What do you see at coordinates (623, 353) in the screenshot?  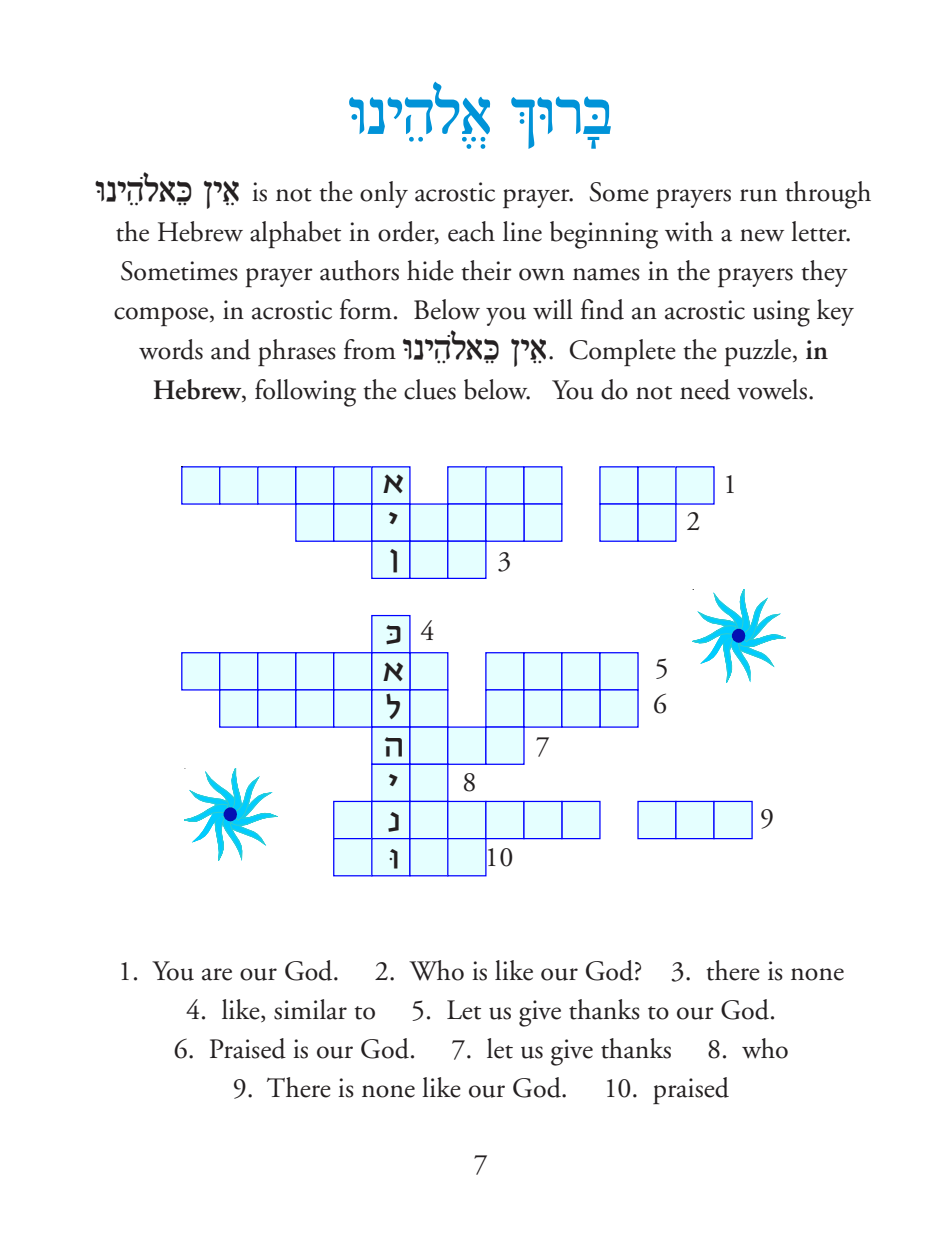 I see `Complete` at bounding box center [623, 353].
